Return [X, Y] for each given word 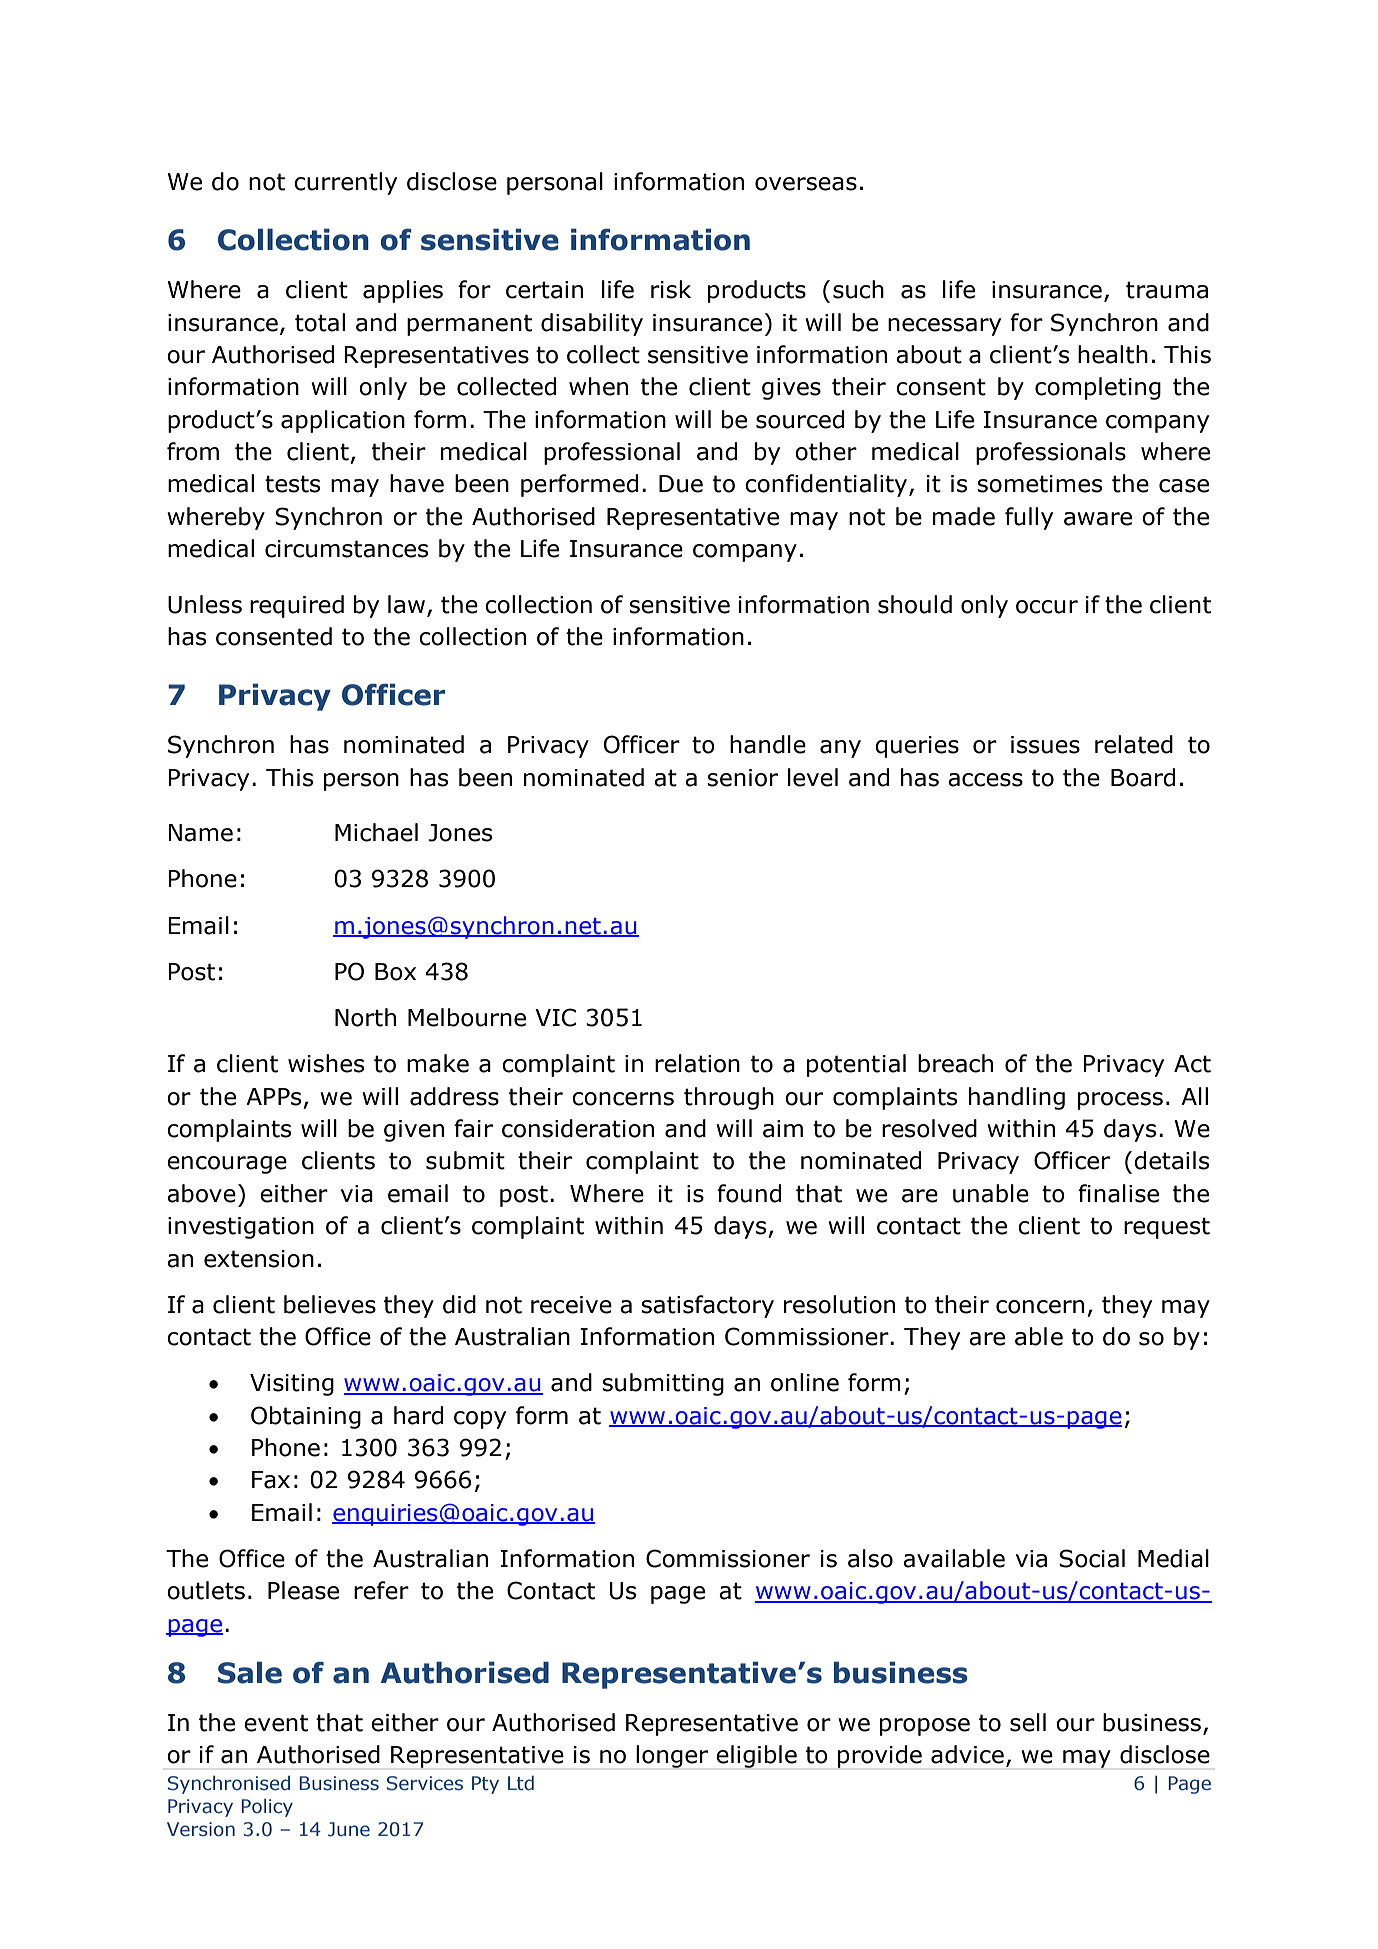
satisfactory [707, 1306]
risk [671, 289]
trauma [1167, 290]
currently [345, 183]
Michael [376, 832]
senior [742, 778]
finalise [1118, 1193]
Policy [267, 1808]
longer [672, 1756]
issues [1045, 745]
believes [330, 1304]
